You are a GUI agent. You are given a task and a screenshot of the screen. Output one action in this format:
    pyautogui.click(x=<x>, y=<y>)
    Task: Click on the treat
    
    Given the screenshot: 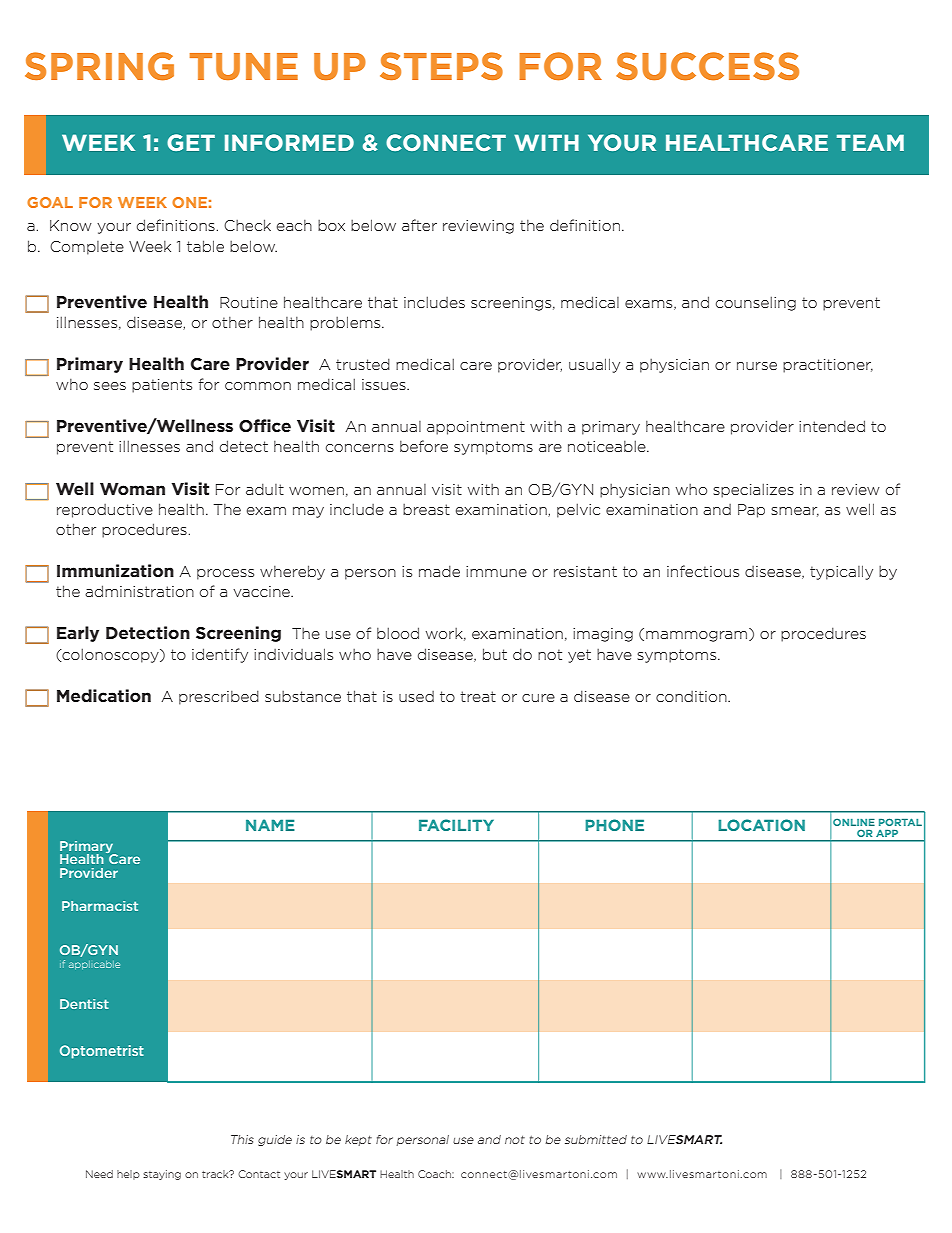 What is the action you would take?
    pyautogui.click(x=478, y=696)
